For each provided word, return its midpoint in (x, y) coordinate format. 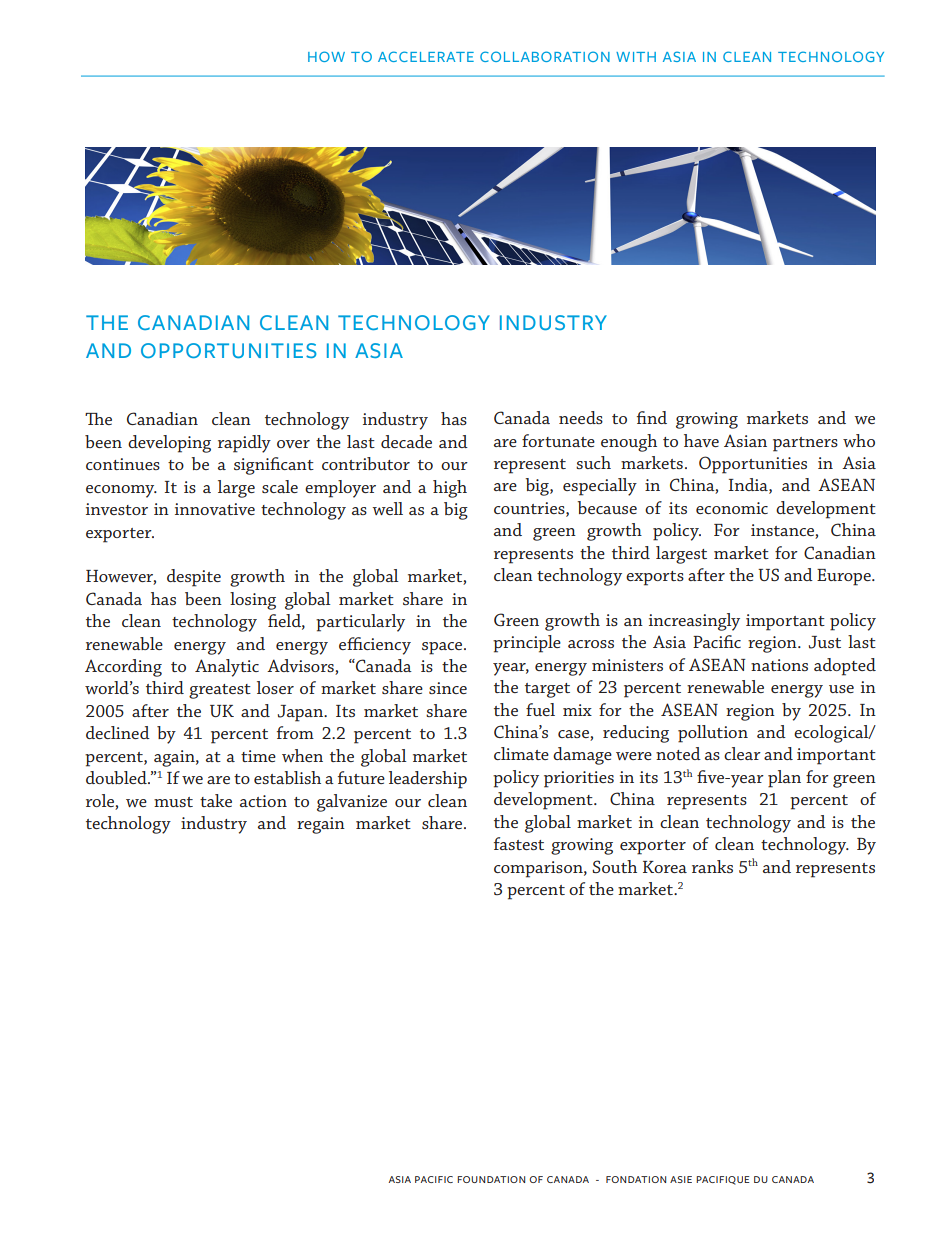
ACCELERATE (426, 56)
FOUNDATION (491, 1179)
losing (253, 601)
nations (779, 665)
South (614, 866)
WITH (636, 57)
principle (527, 644)
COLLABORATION (545, 56)
